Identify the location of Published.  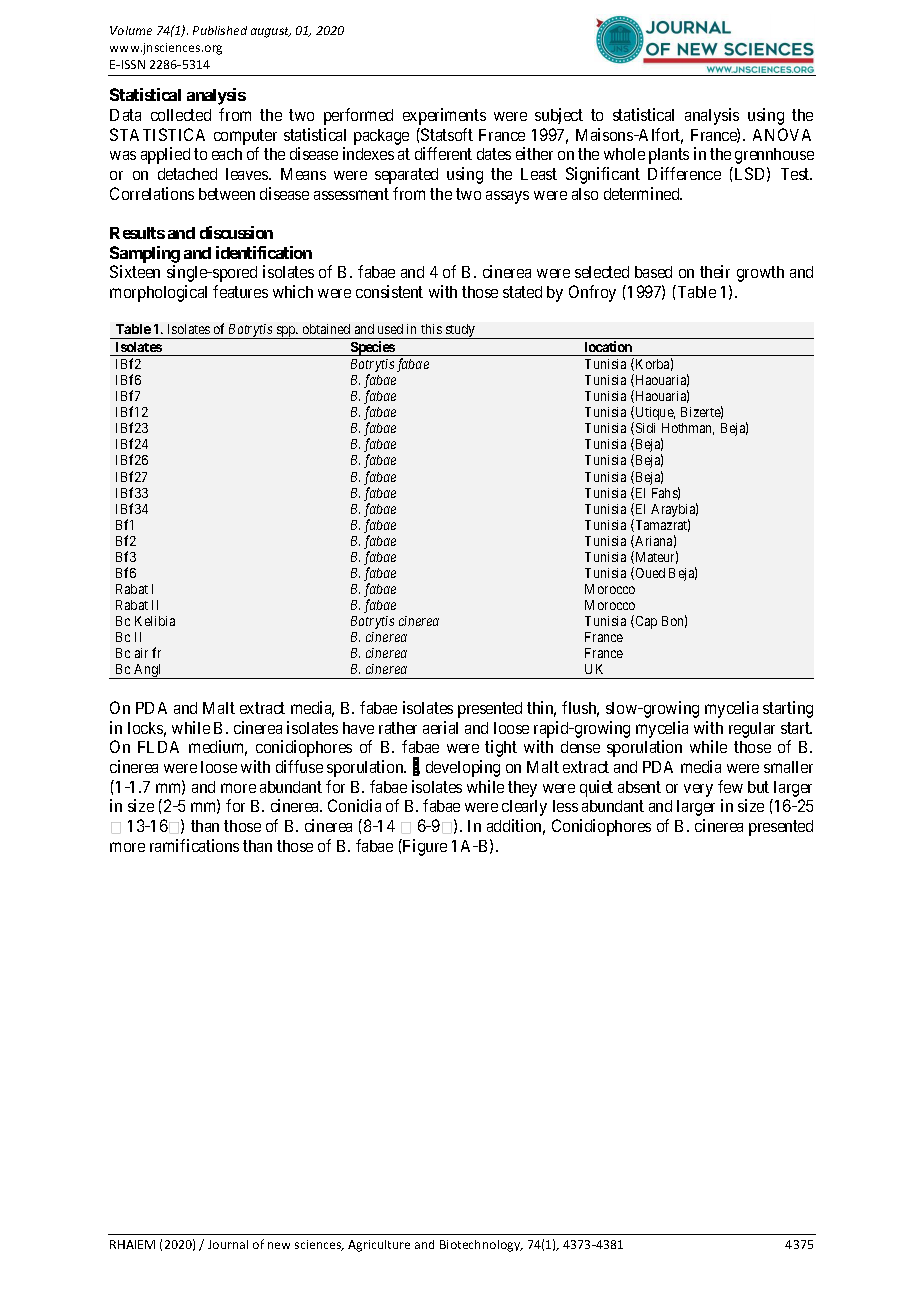
(220, 30).
